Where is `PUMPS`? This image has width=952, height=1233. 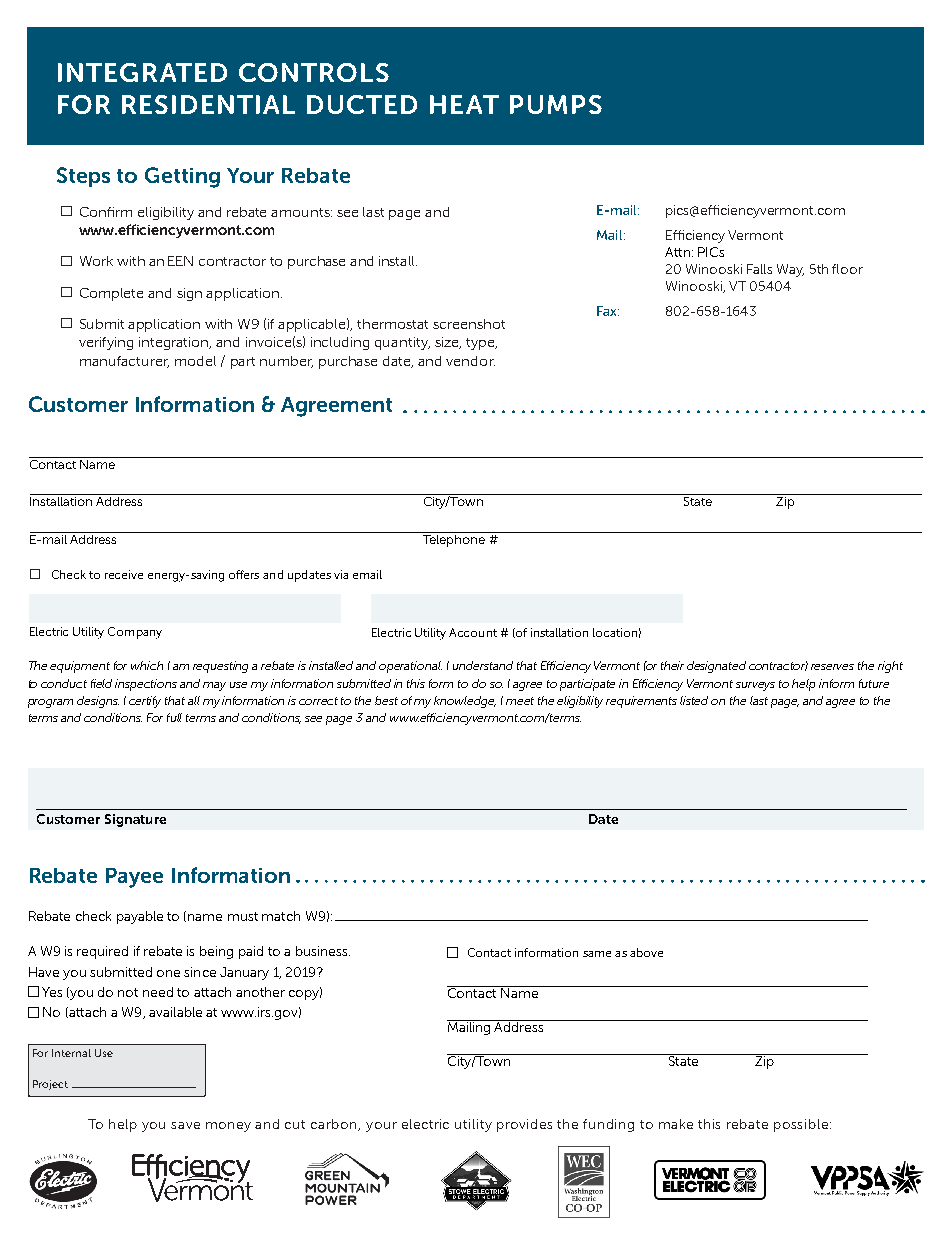 PUMPS is located at coordinates (556, 104).
